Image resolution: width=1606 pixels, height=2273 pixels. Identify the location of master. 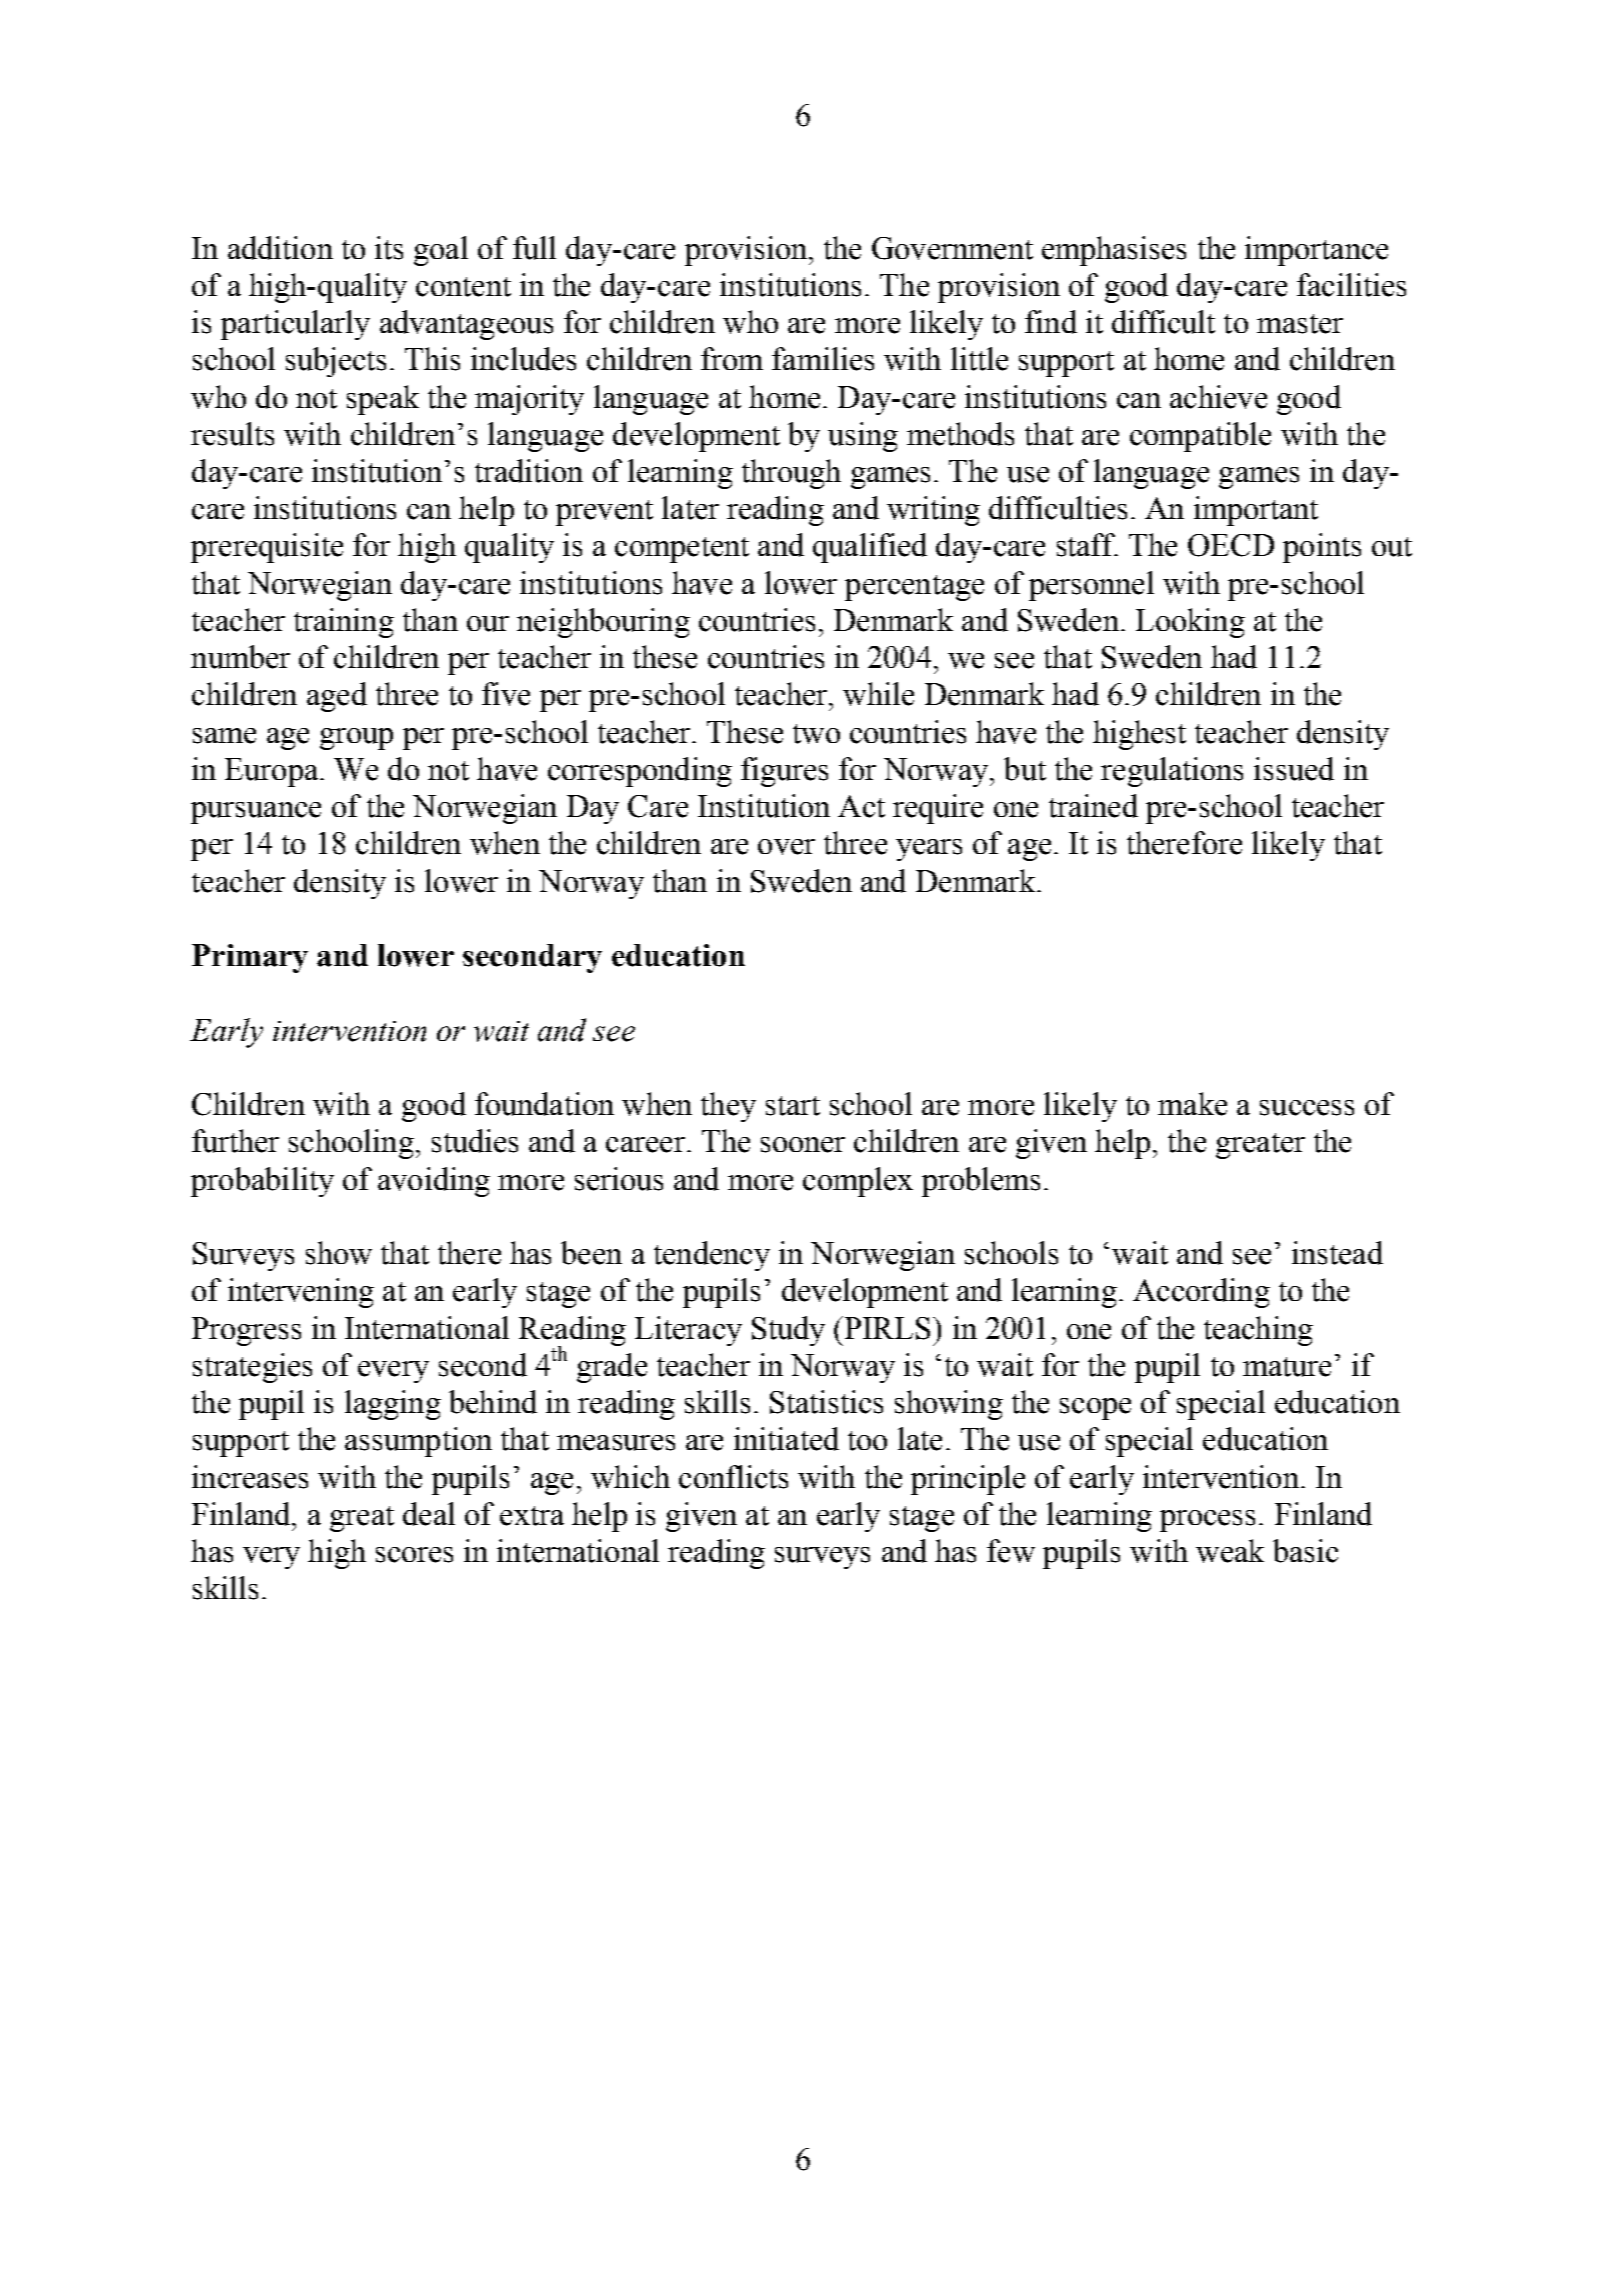
(1300, 324).
